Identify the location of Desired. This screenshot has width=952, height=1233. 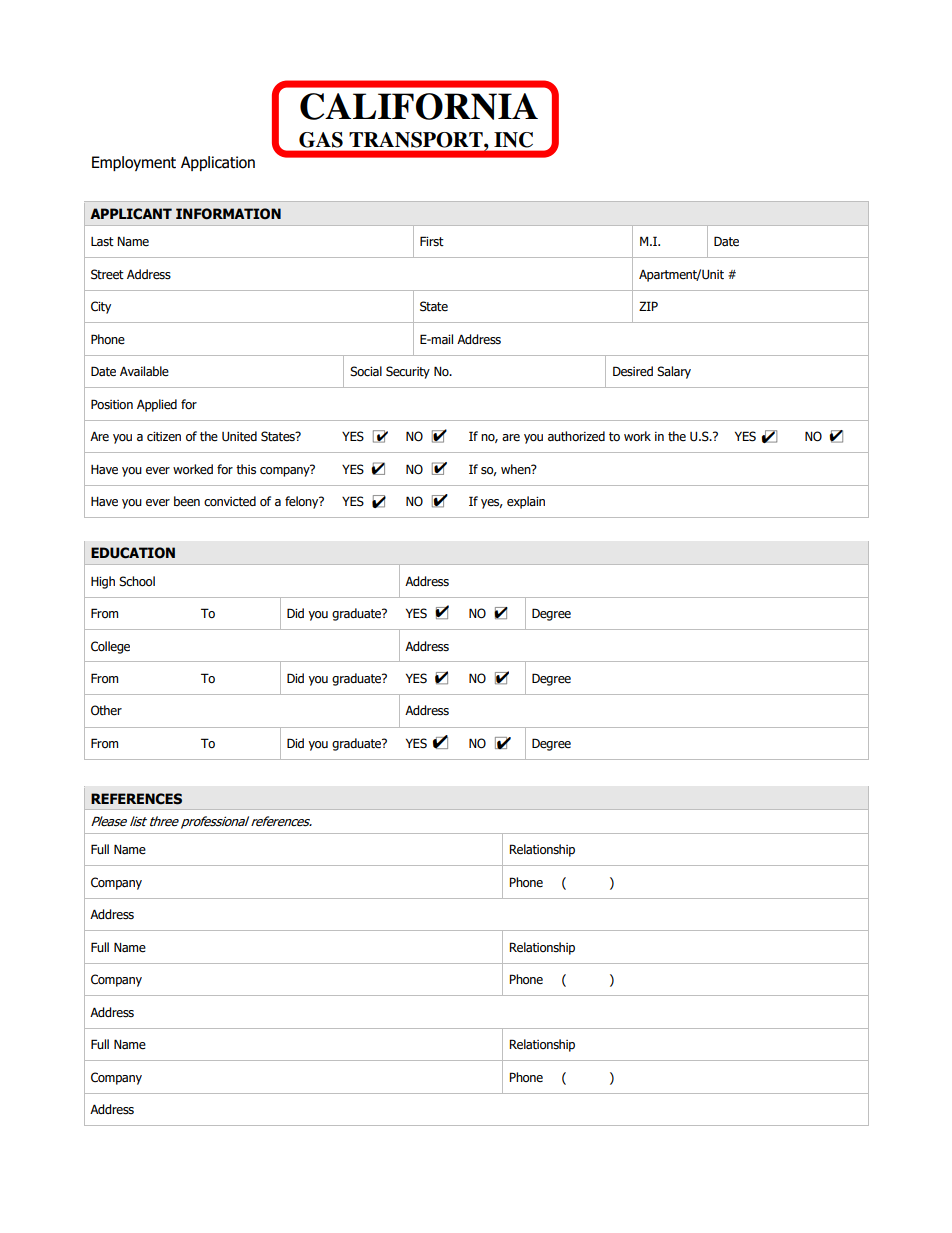
(633, 371).
